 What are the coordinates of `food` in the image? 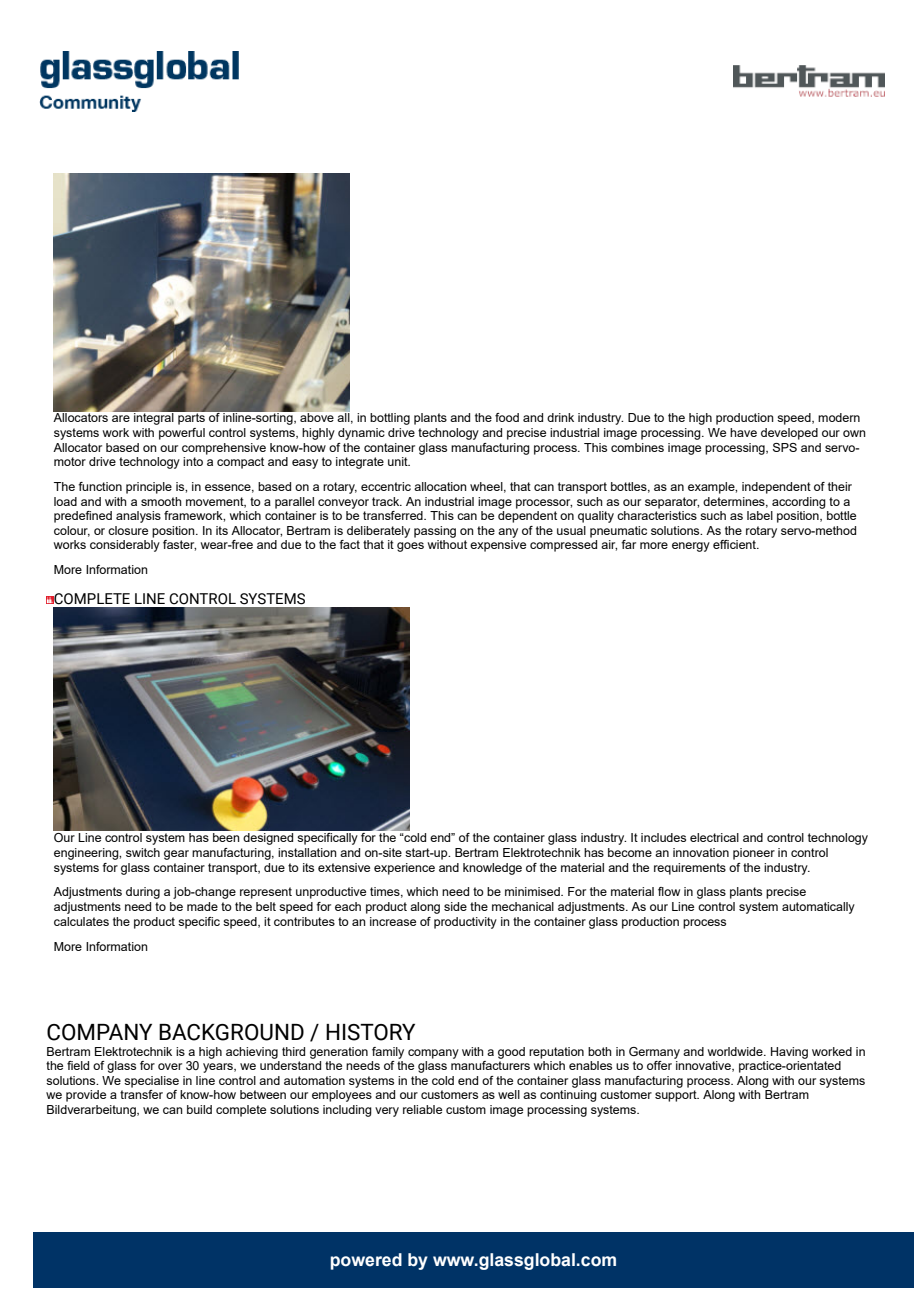 It's located at (507, 417).
